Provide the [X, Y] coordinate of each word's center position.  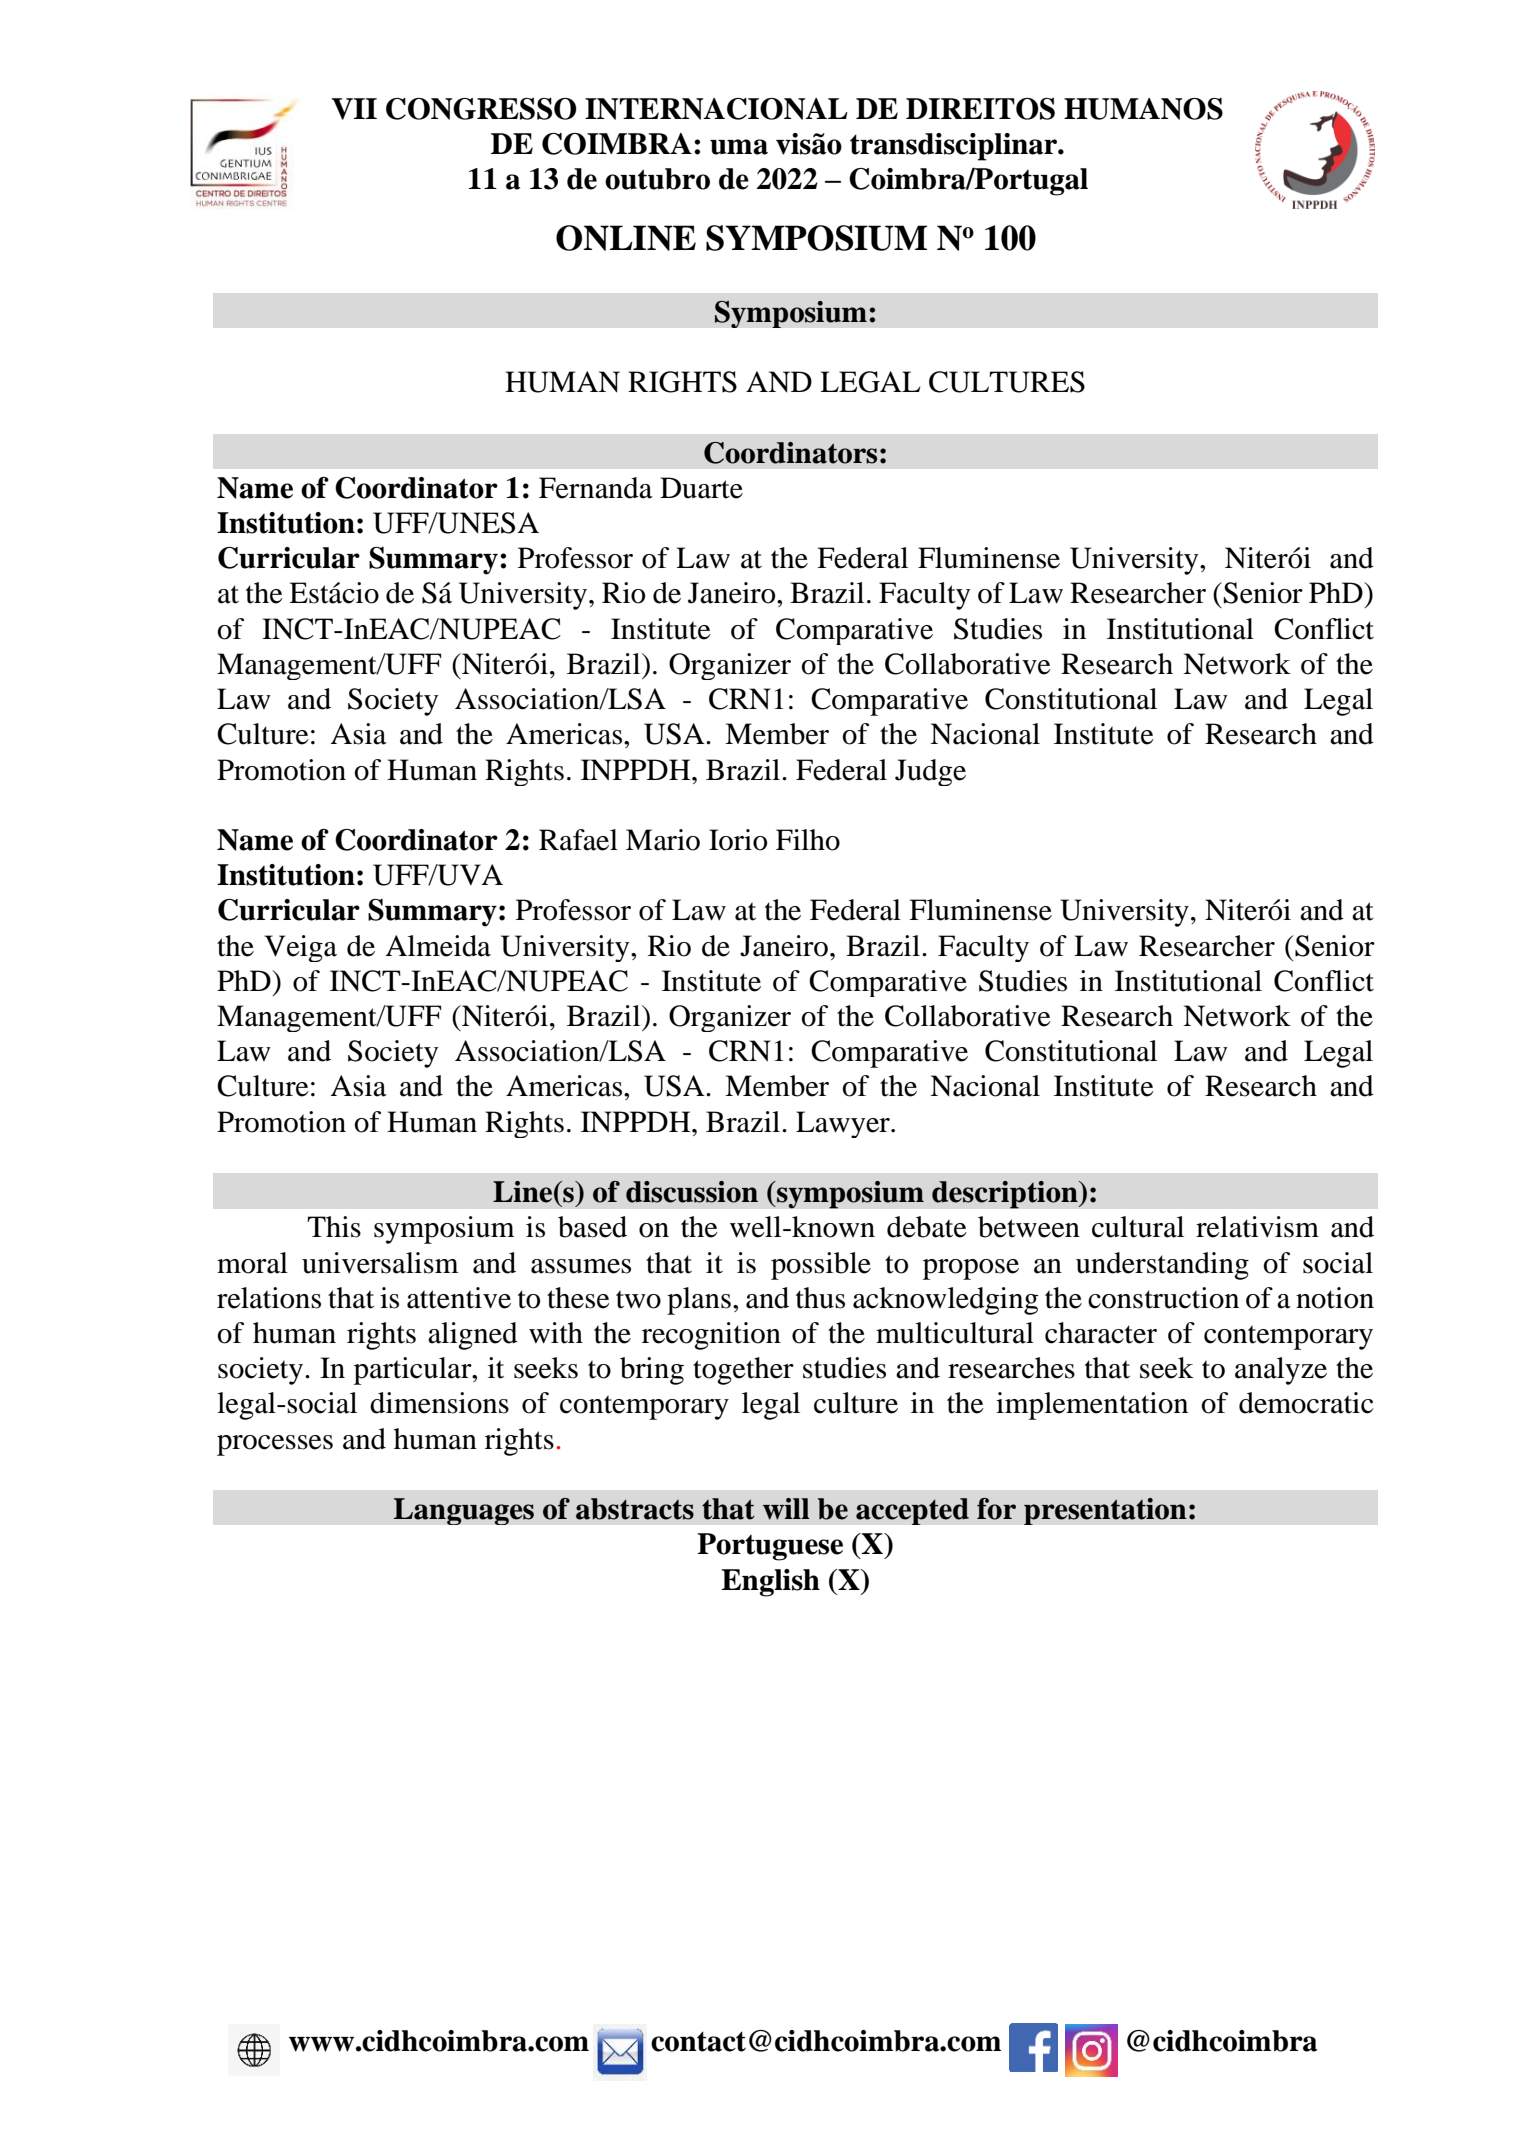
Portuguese [770, 1547]
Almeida [438, 946]
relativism [1257, 1227]
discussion [692, 1192]
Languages [463, 1511]
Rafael [578, 840]
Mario [663, 840]
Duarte [701, 488]
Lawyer [844, 1124]
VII [354, 109]
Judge [930, 772]
